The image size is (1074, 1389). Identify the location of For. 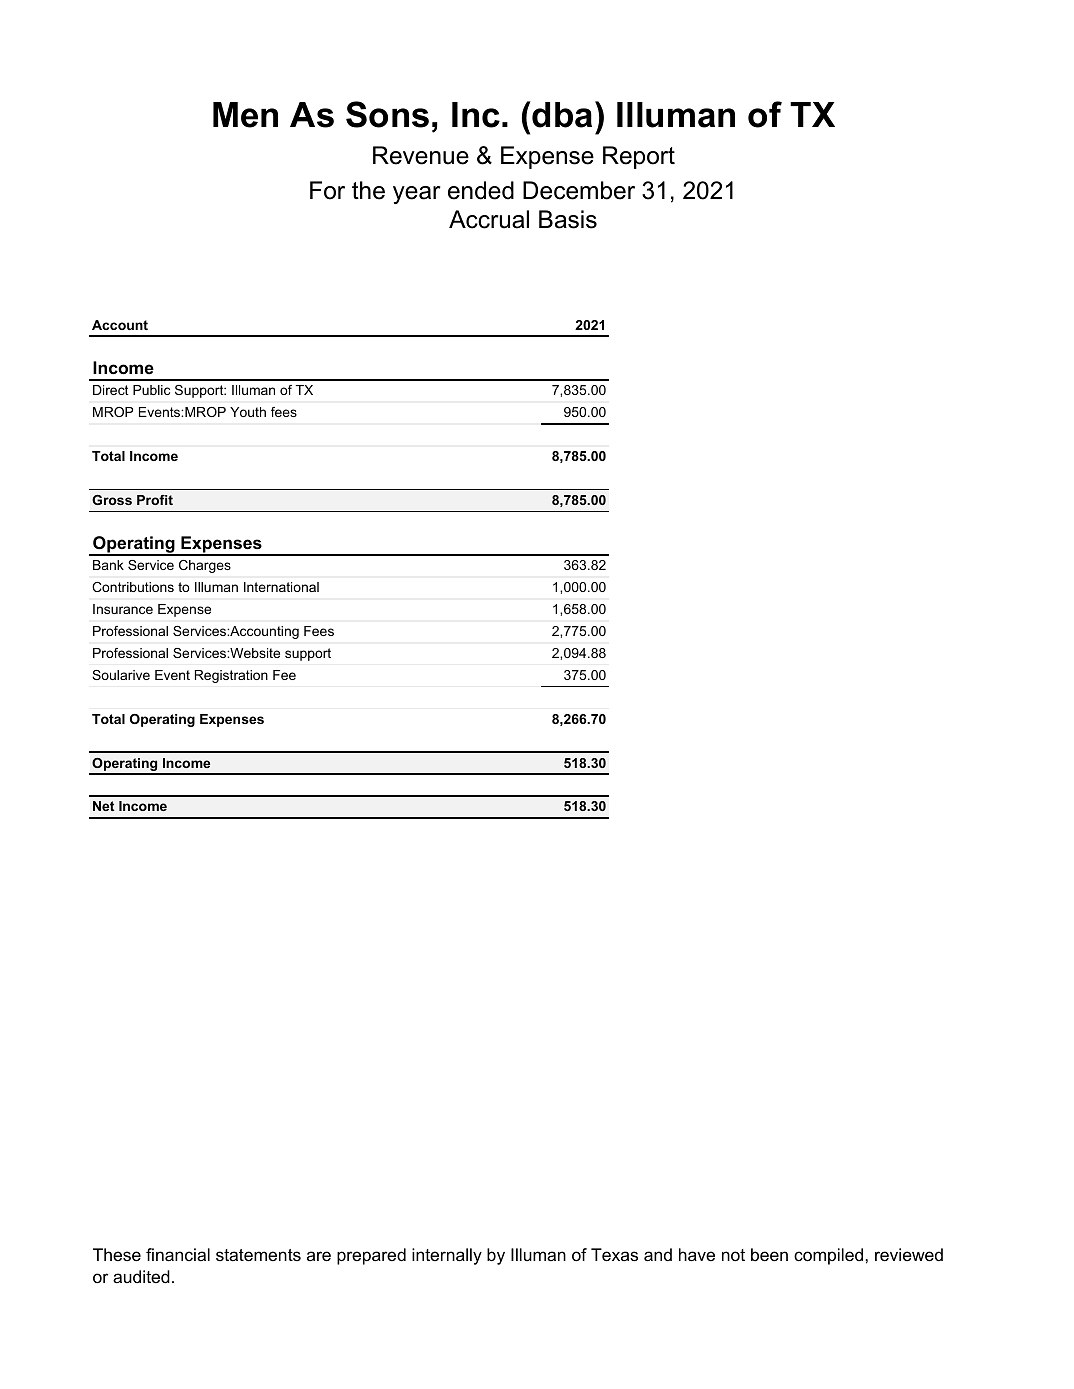
(327, 190).
